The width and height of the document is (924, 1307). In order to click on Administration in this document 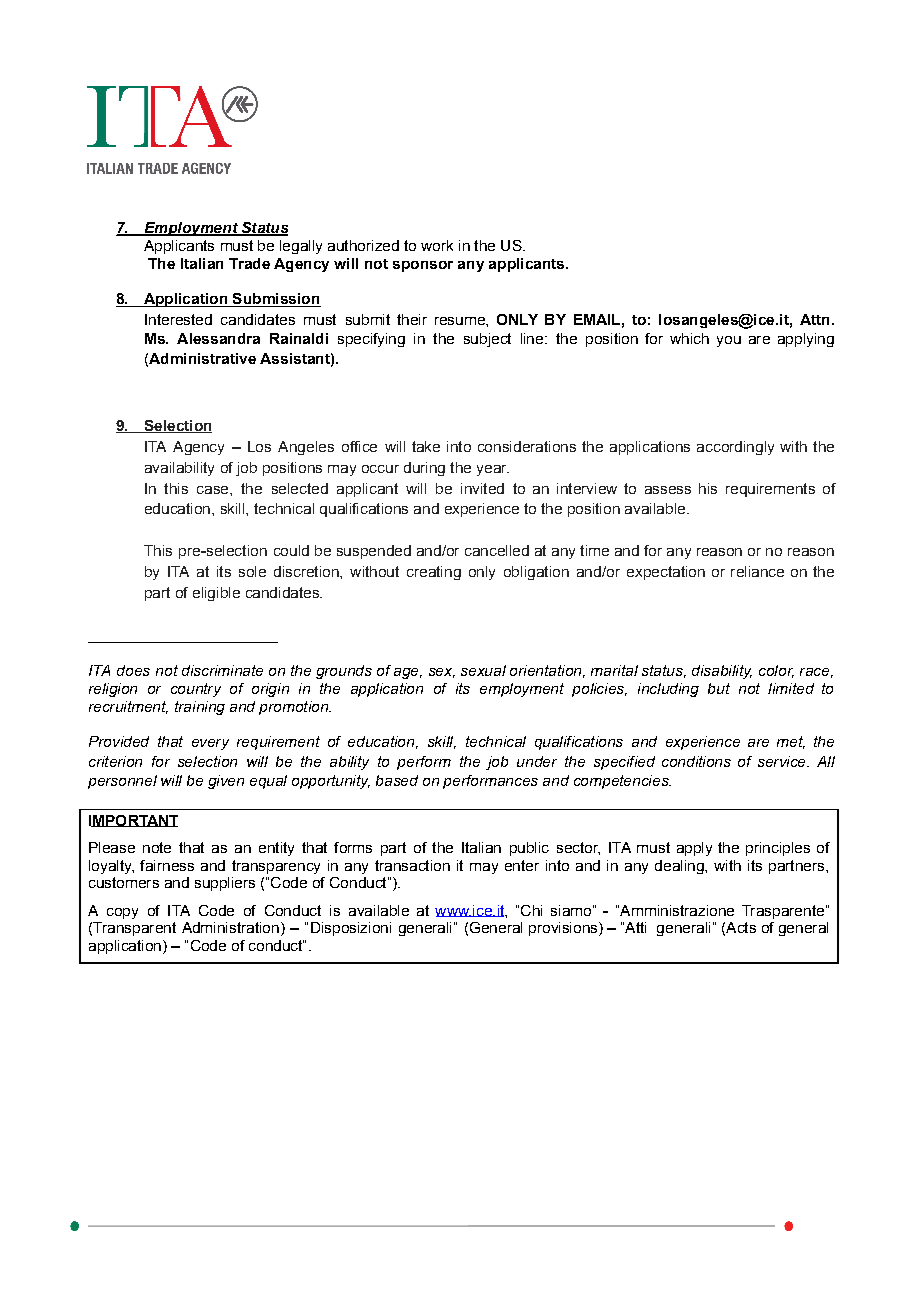, I will do `click(230, 927)`.
